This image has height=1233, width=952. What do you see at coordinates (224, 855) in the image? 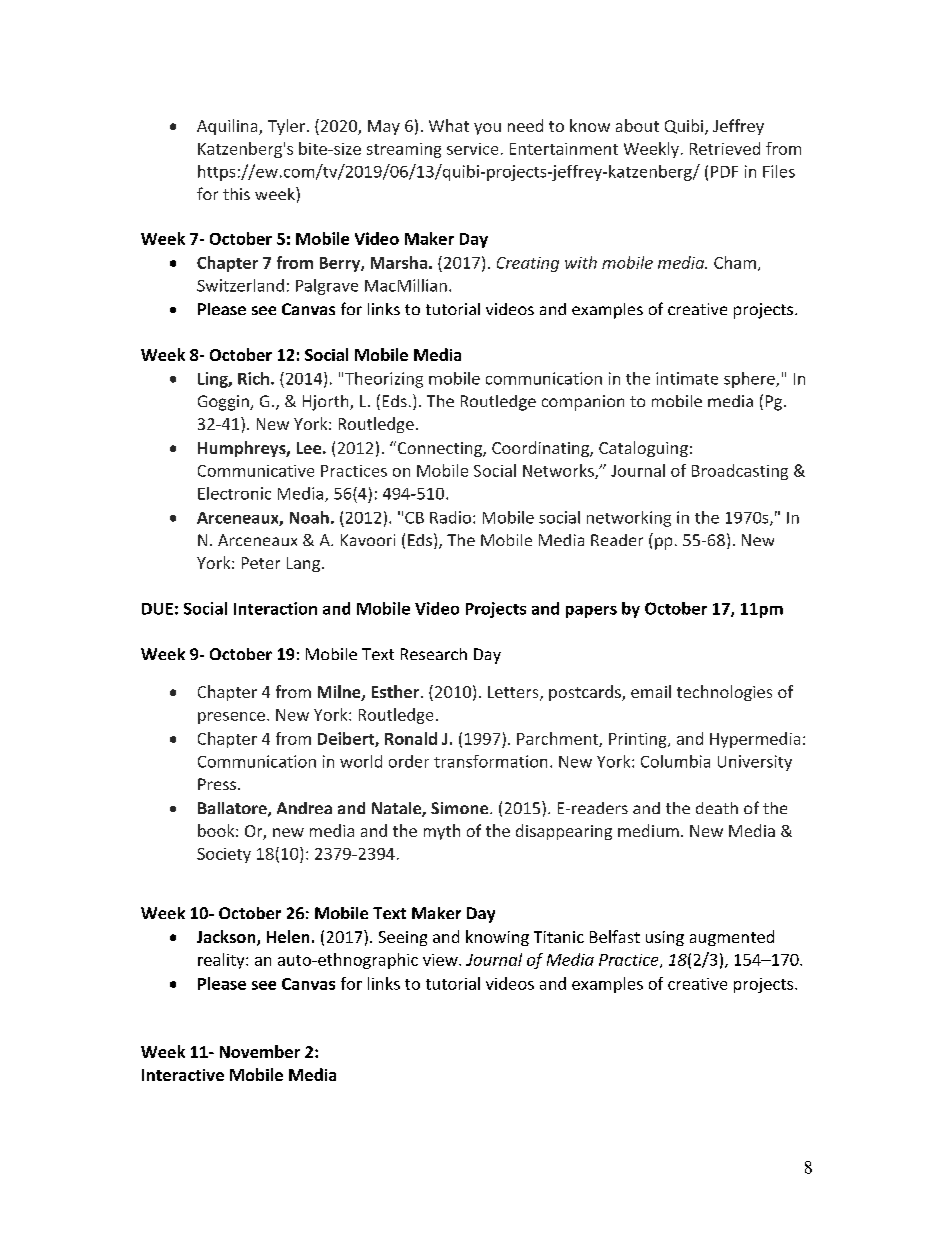
I see `Society` at bounding box center [224, 855].
